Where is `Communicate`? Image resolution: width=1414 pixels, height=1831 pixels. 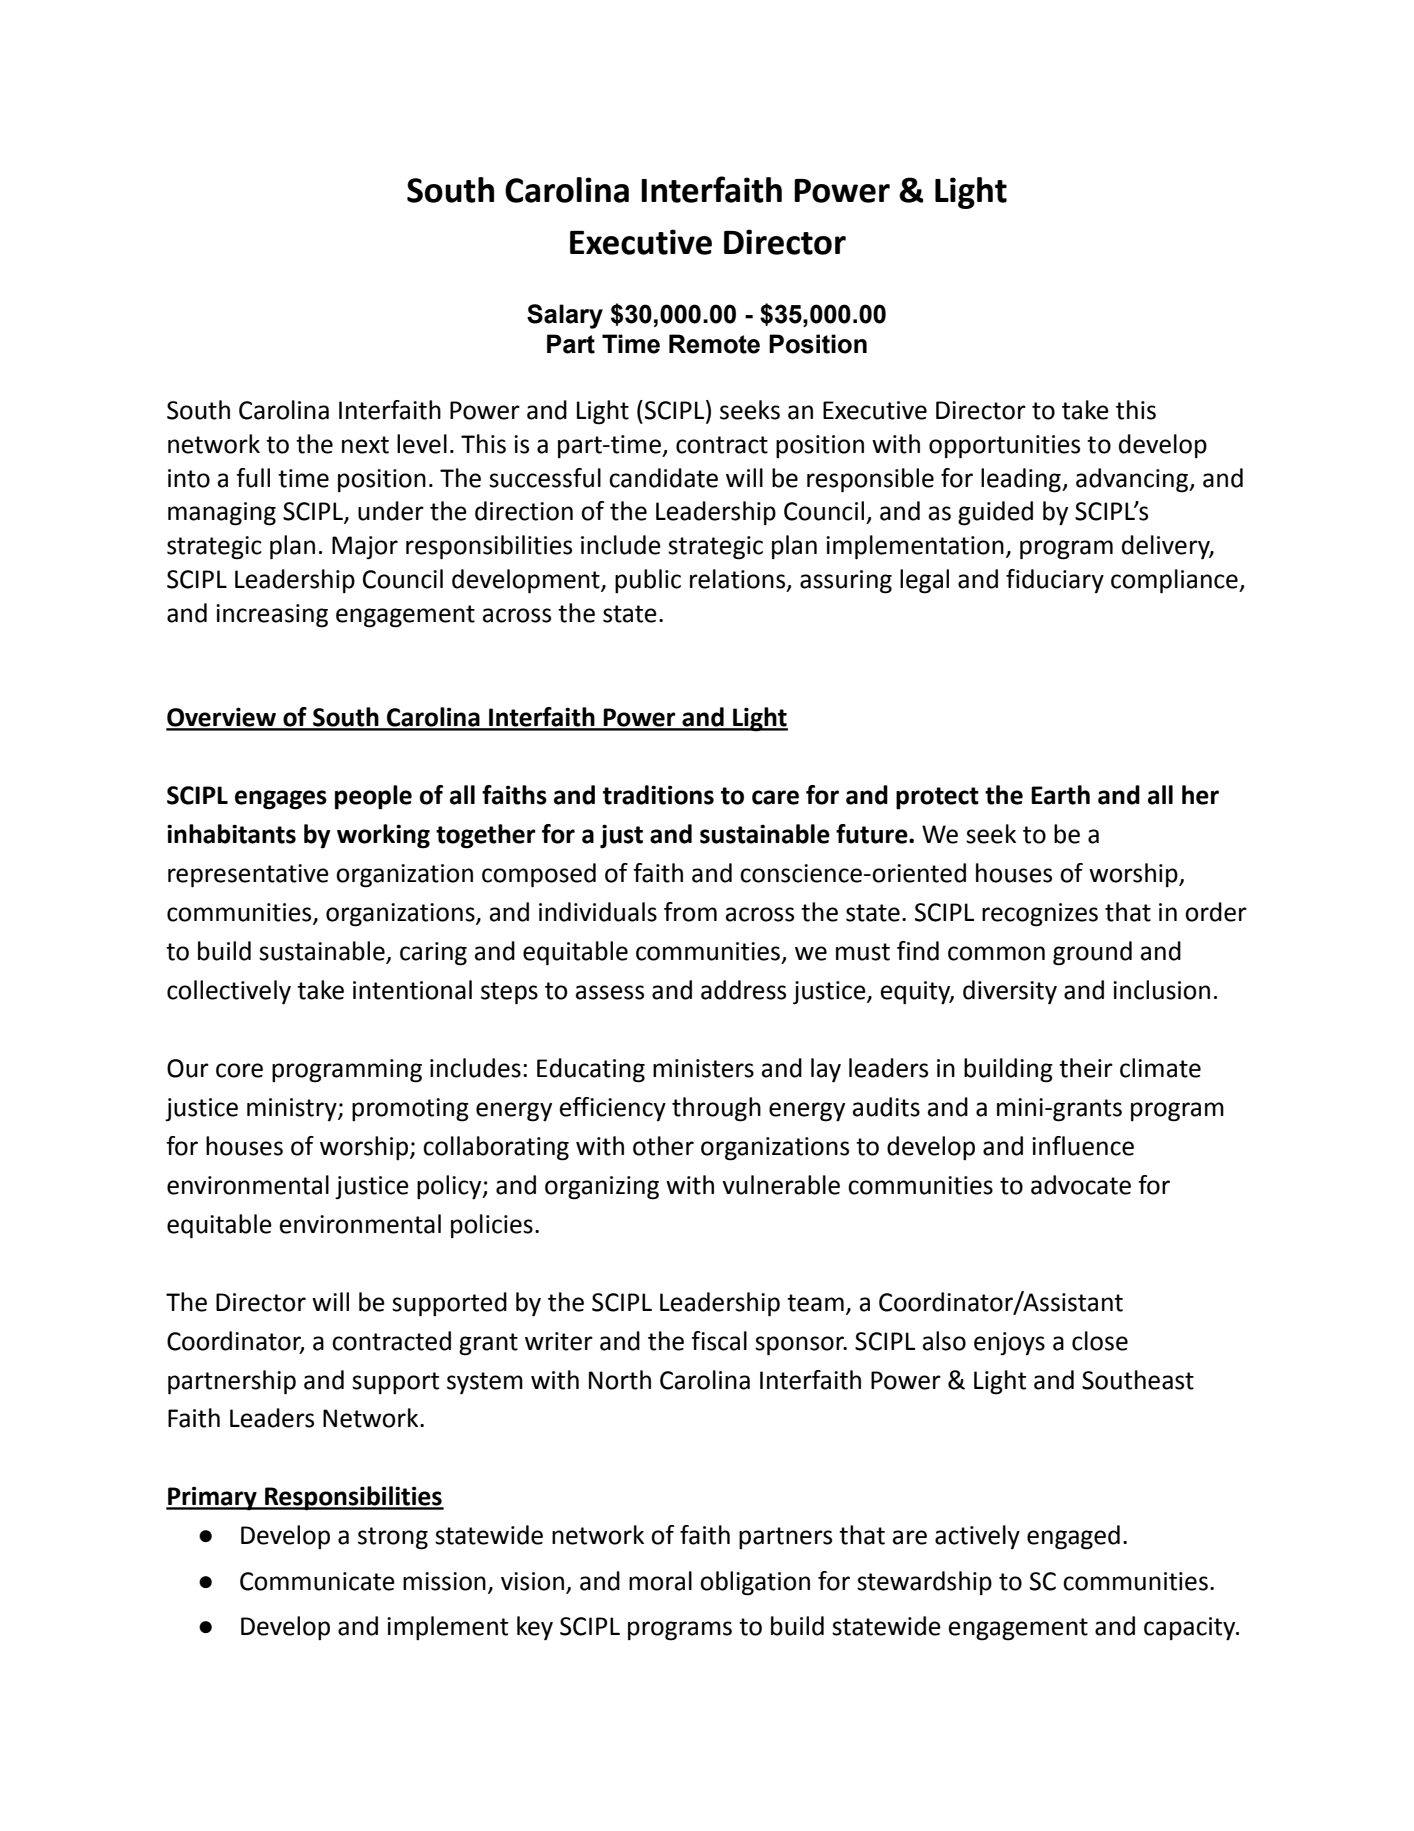
Communicate is located at coordinates (317, 1581).
